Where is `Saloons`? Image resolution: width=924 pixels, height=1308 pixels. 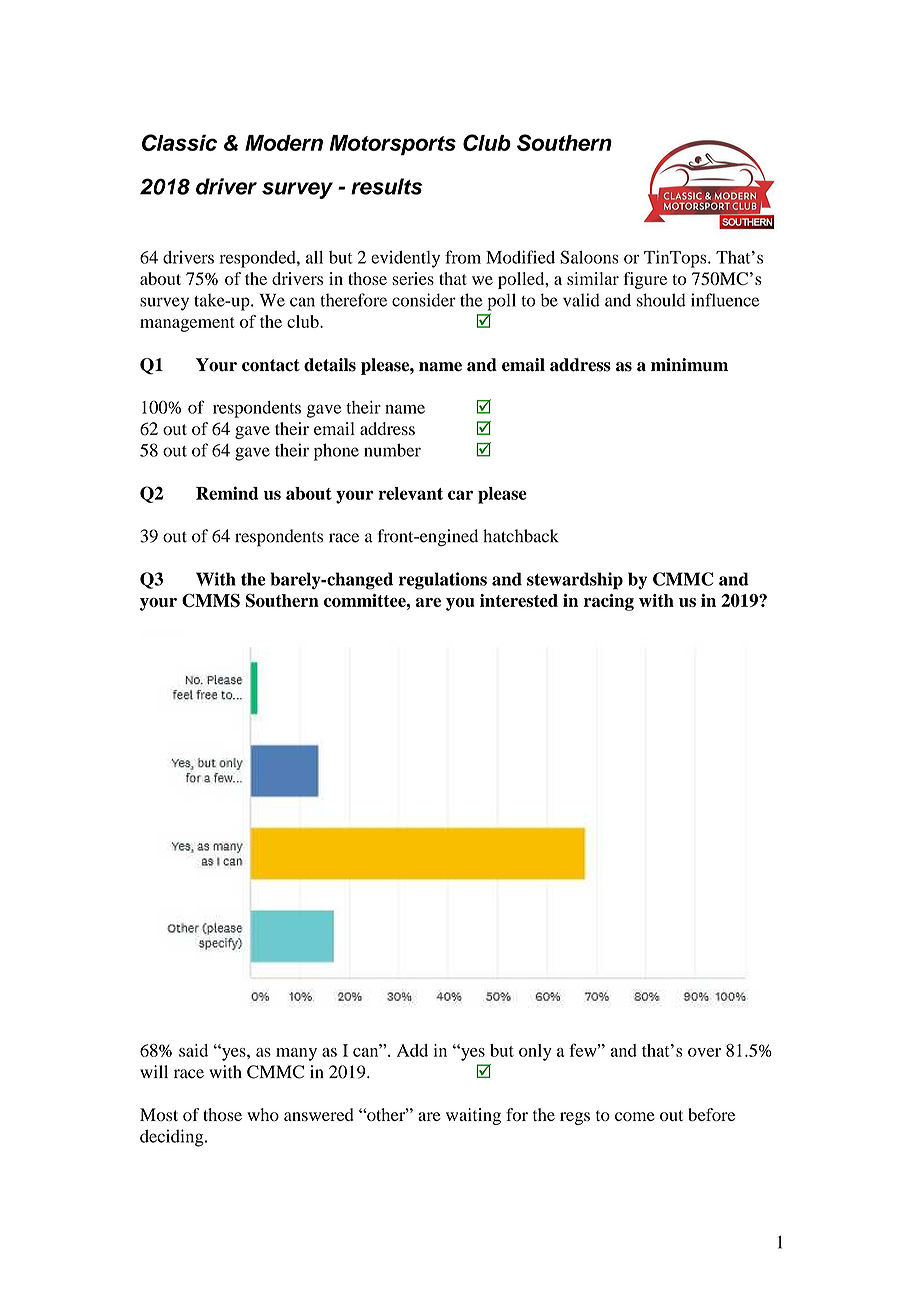
Saloons is located at coordinates (589, 257).
